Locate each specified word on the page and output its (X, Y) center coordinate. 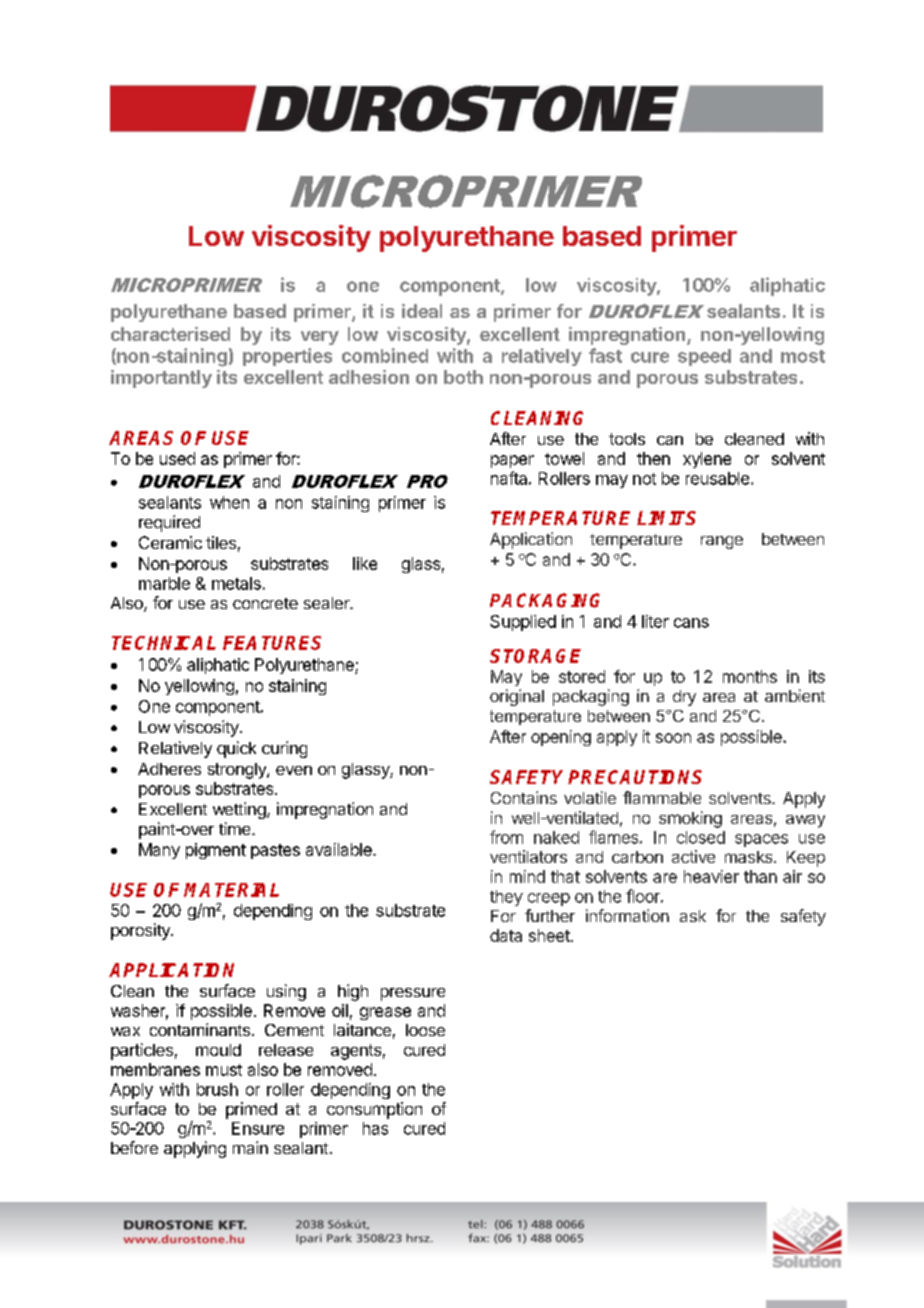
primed (251, 1110)
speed (704, 357)
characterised (170, 334)
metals (236, 583)
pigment (216, 851)
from (506, 837)
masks (750, 857)
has (375, 1128)
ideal (422, 311)
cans (691, 623)
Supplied (523, 623)
